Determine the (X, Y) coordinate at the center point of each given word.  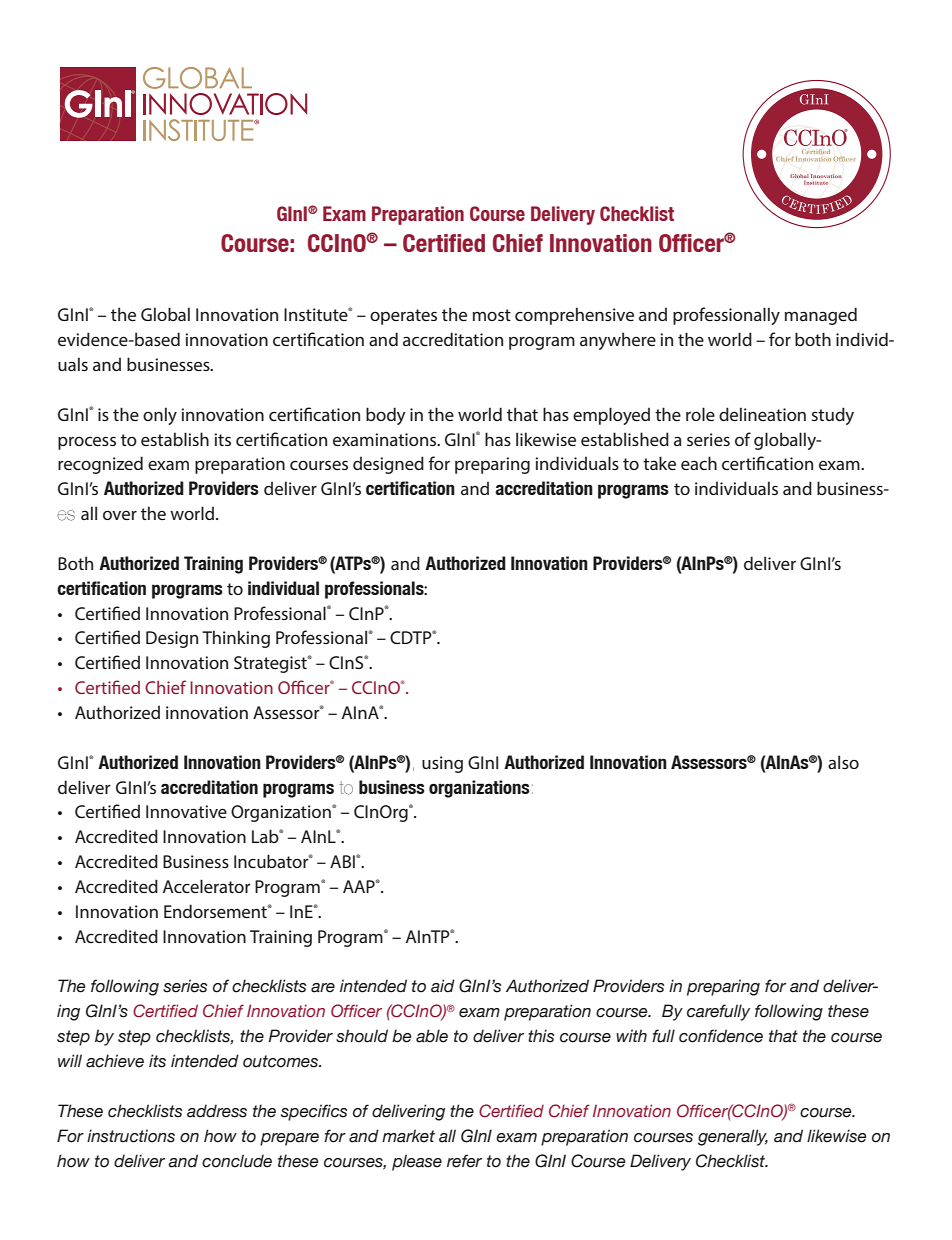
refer (464, 1161)
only (160, 416)
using (442, 764)
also (843, 762)
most (492, 315)
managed (821, 316)
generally (733, 1137)
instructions (131, 1136)
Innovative (186, 811)
